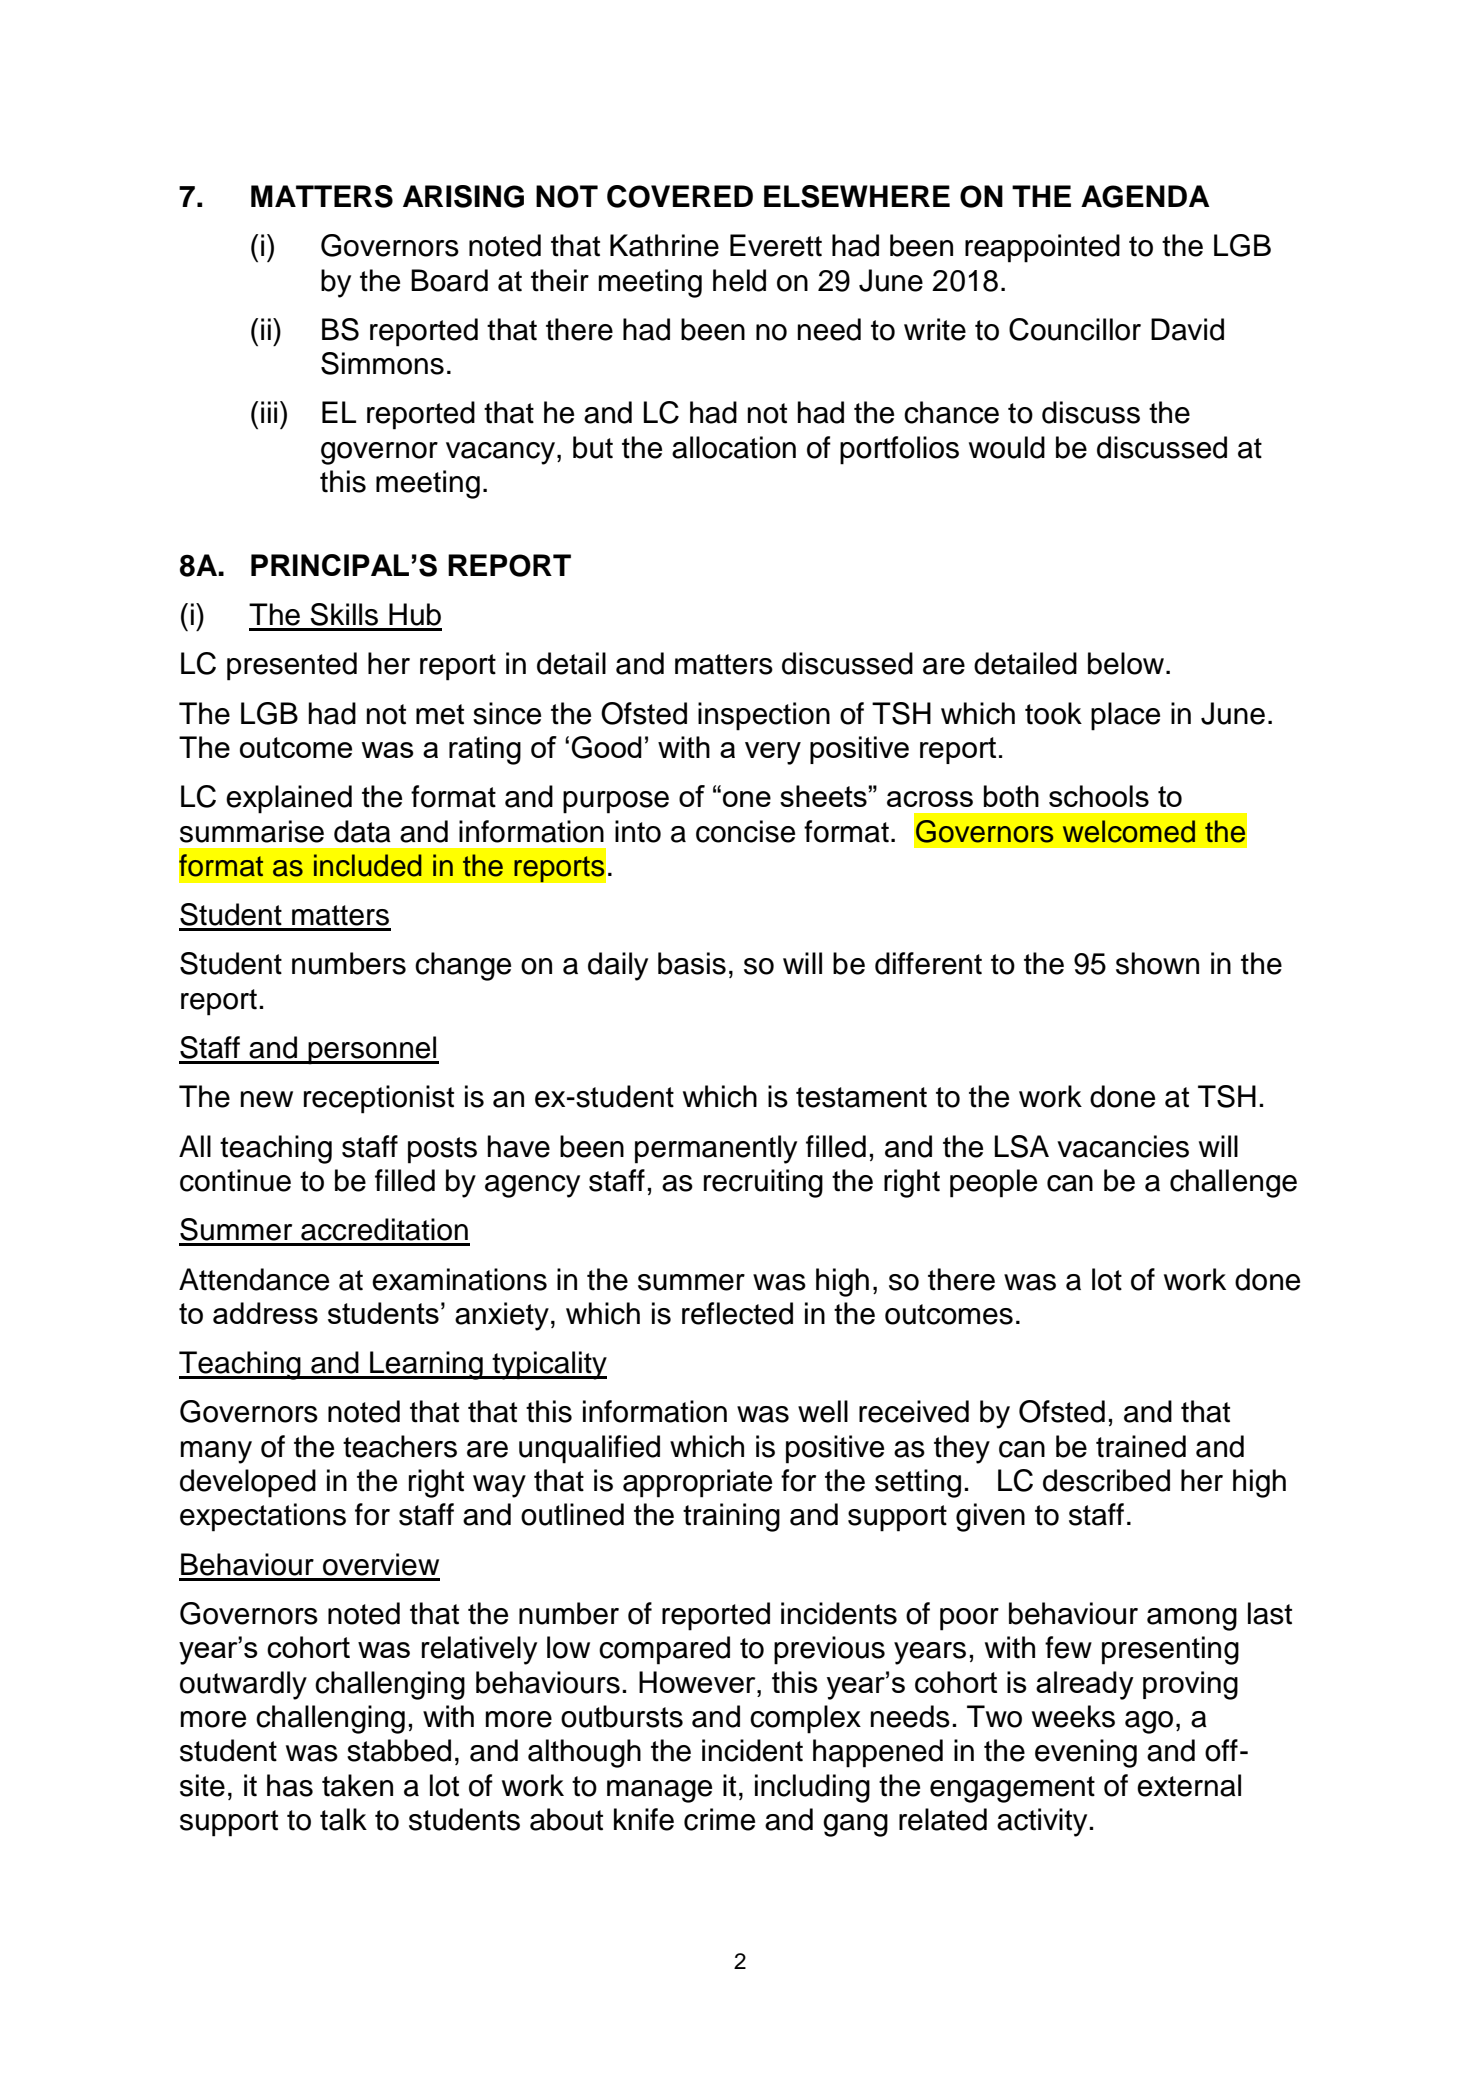  Describe the element at coordinates (289, 799) in the screenshot. I see `explained` at that location.
